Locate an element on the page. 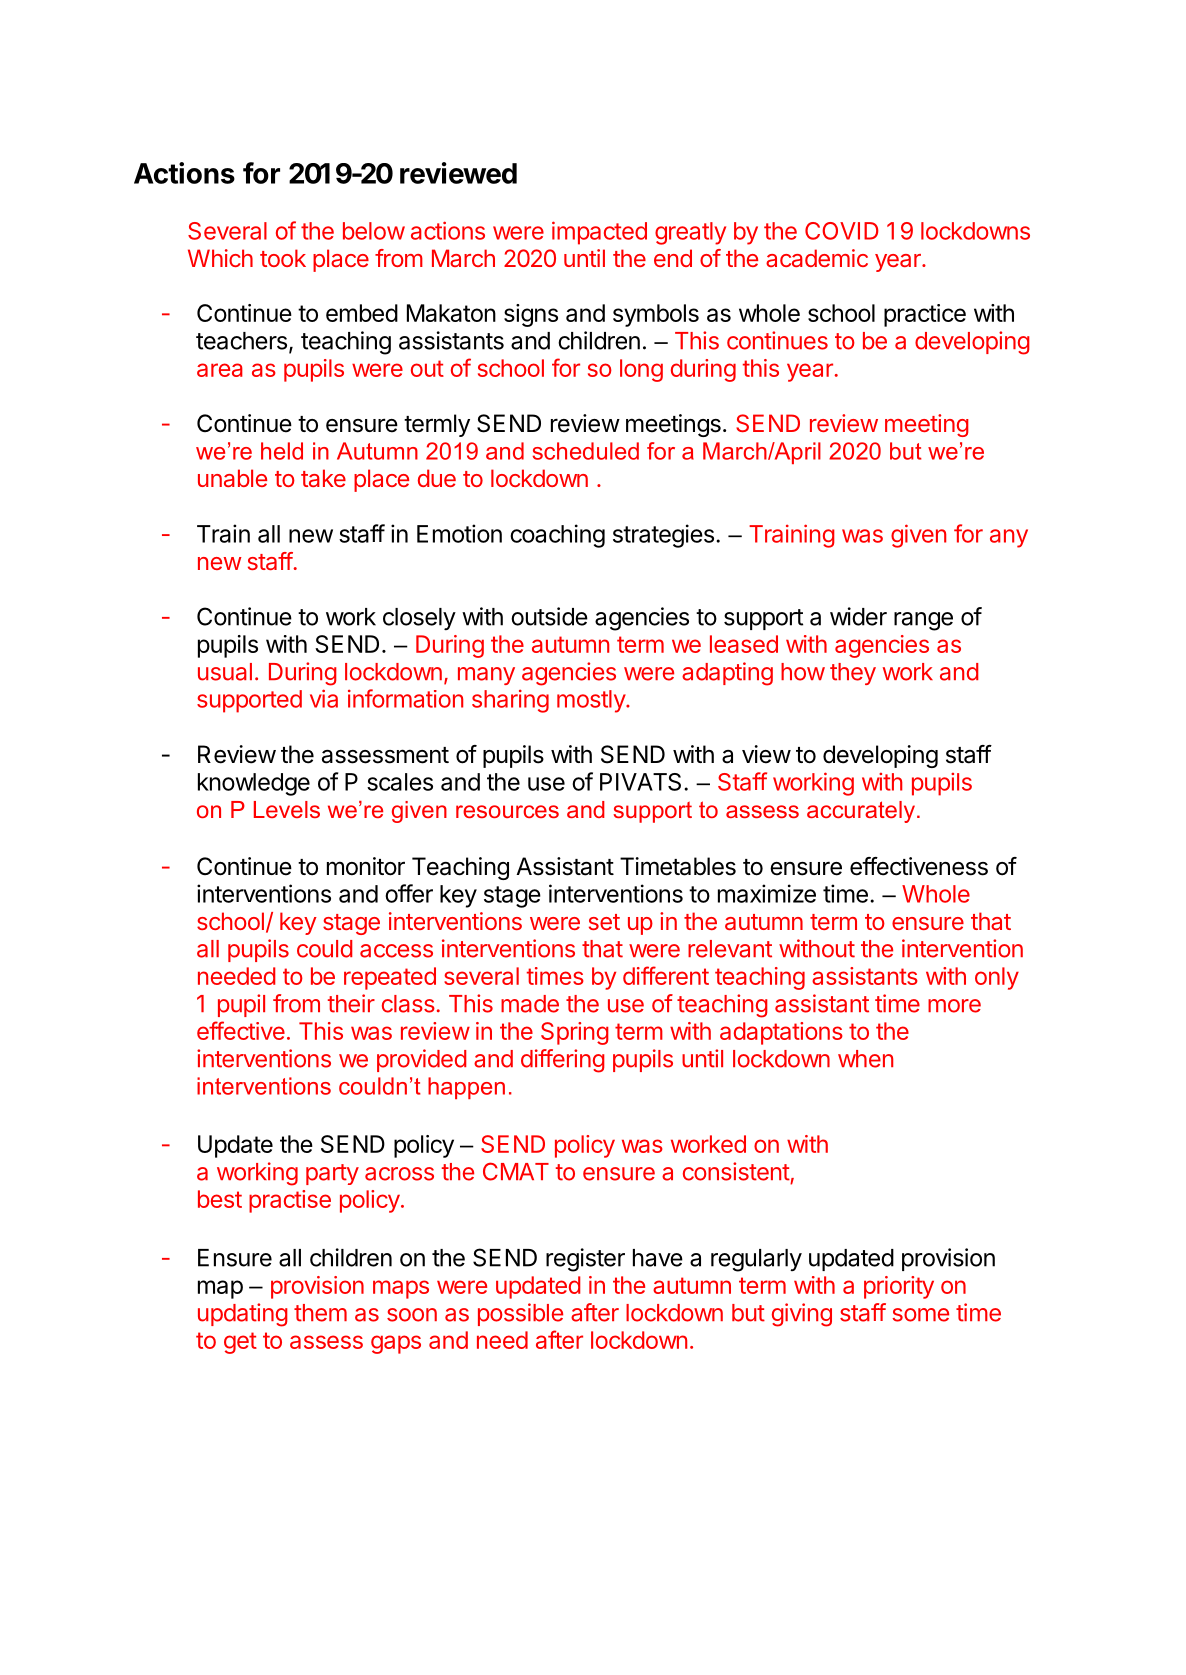 Image resolution: width=1186 pixels, height=1675 pixels. took is located at coordinates (283, 258).
